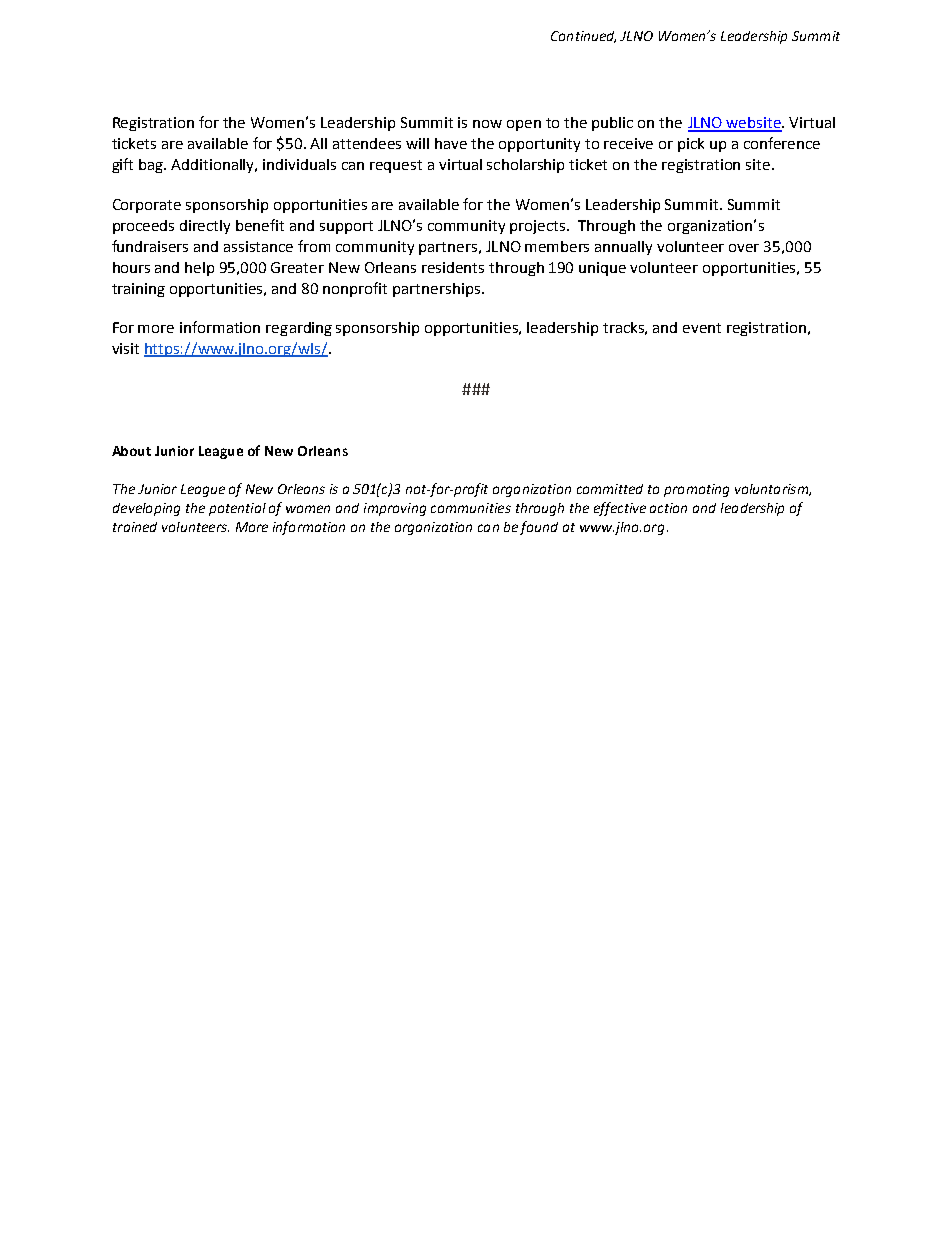 This document has height=1233, width=952. I want to click on public, so click(612, 124).
